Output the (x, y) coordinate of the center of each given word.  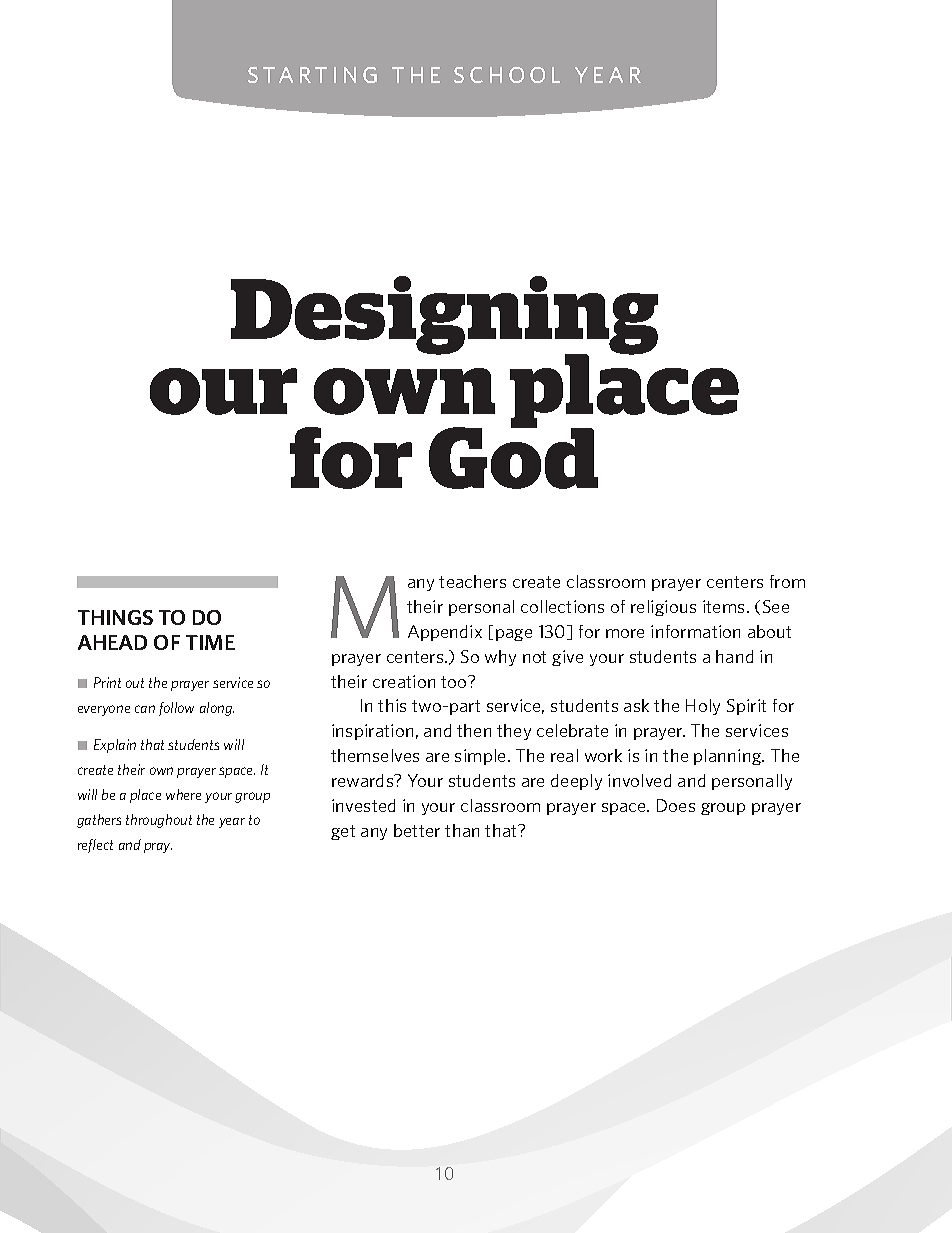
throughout (159, 821)
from (787, 581)
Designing (444, 316)
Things (115, 617)
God (513, 457)
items (723, 606)
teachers (472, 581)
